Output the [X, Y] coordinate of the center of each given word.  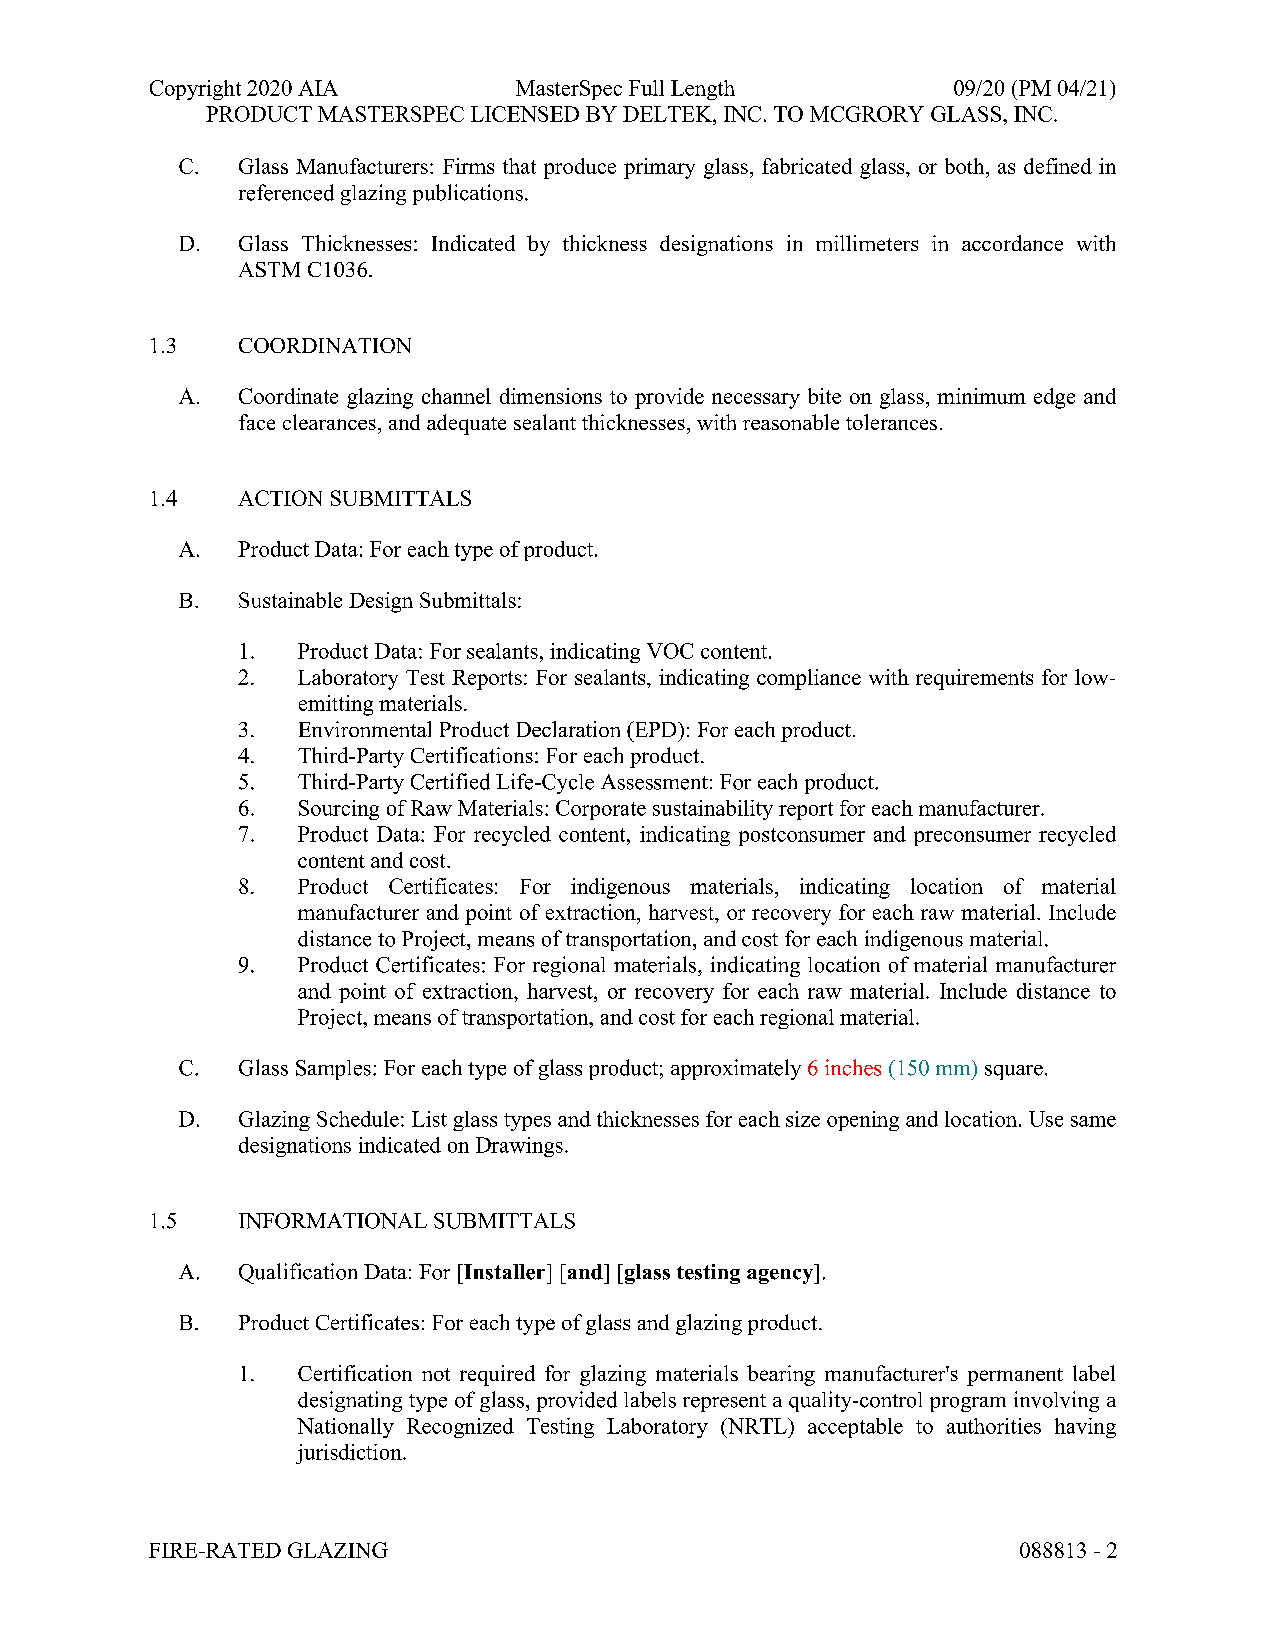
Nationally [345, 1428]
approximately [736, 1069]
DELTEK [668, 114]
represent [724, 1403]
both [966, 166]
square [1014, 1072]
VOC [670, 651]
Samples [333, 1070]
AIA [318, 88]
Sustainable [290, 600]
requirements [974, 679]
